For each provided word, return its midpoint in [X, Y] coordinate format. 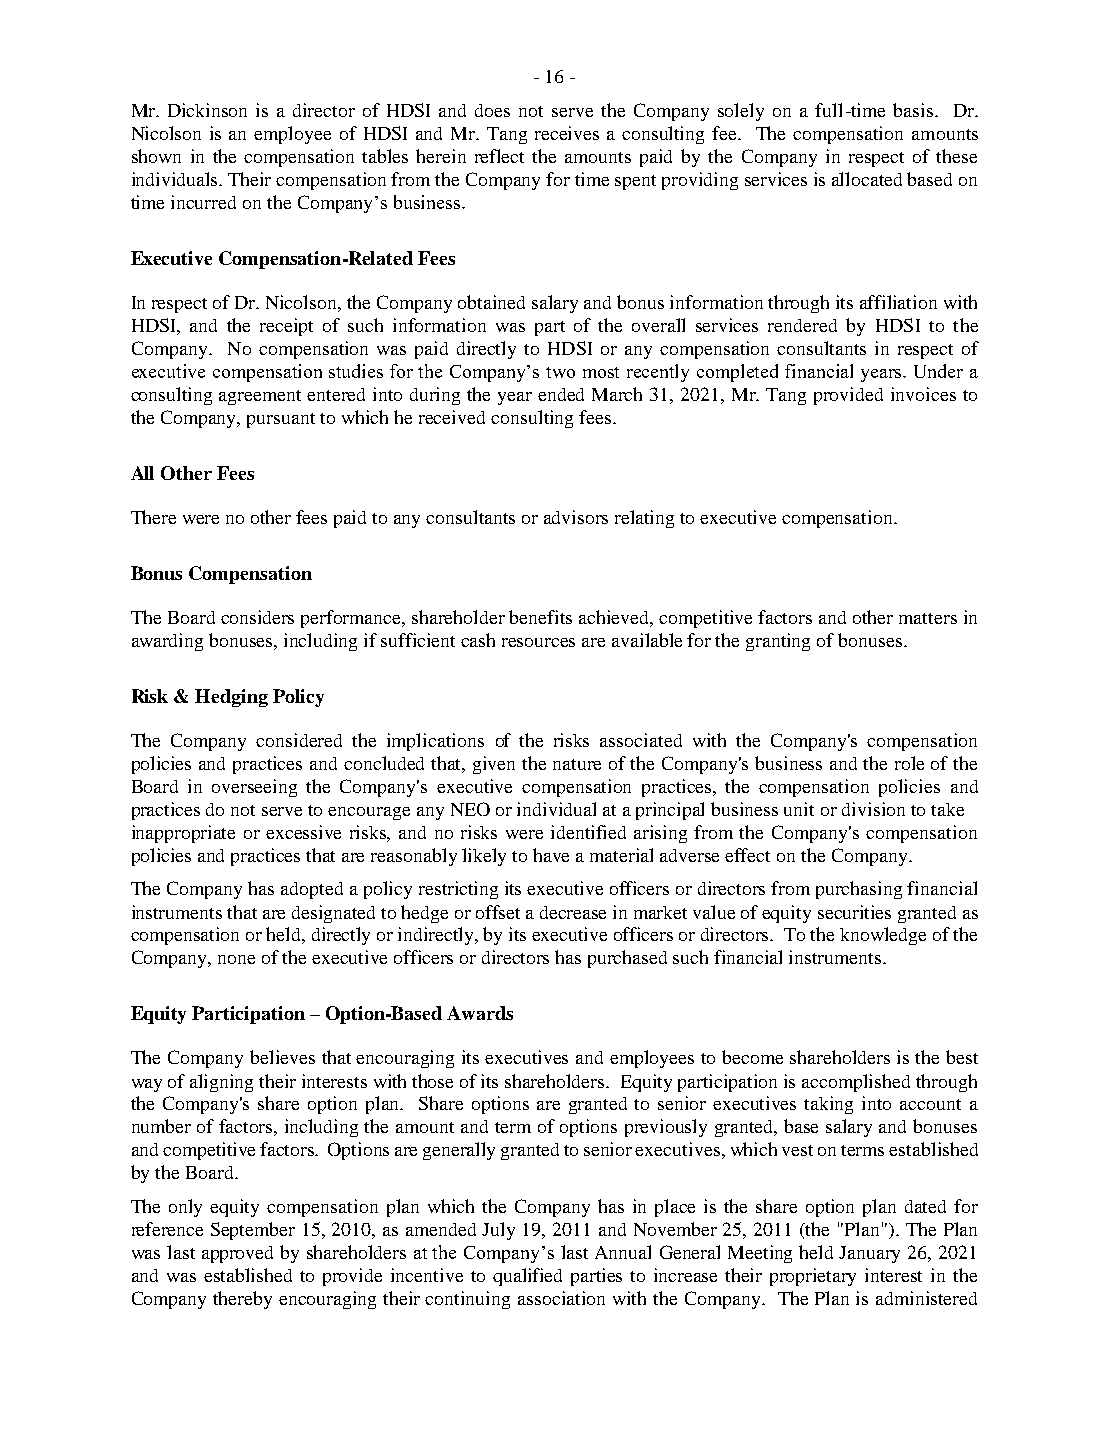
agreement [260, 397]
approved [237, 1254]
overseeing [254, 788]
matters [928, 618]
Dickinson [207, 110]
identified [588, 832]
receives [567, 133]
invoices [923, 394]
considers [257, 617]
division [873, 809]
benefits [540, 617]
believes [282, 1057]
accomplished [856, 1083]
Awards [480, 1013]
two [560, 372]
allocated [867, 179]
